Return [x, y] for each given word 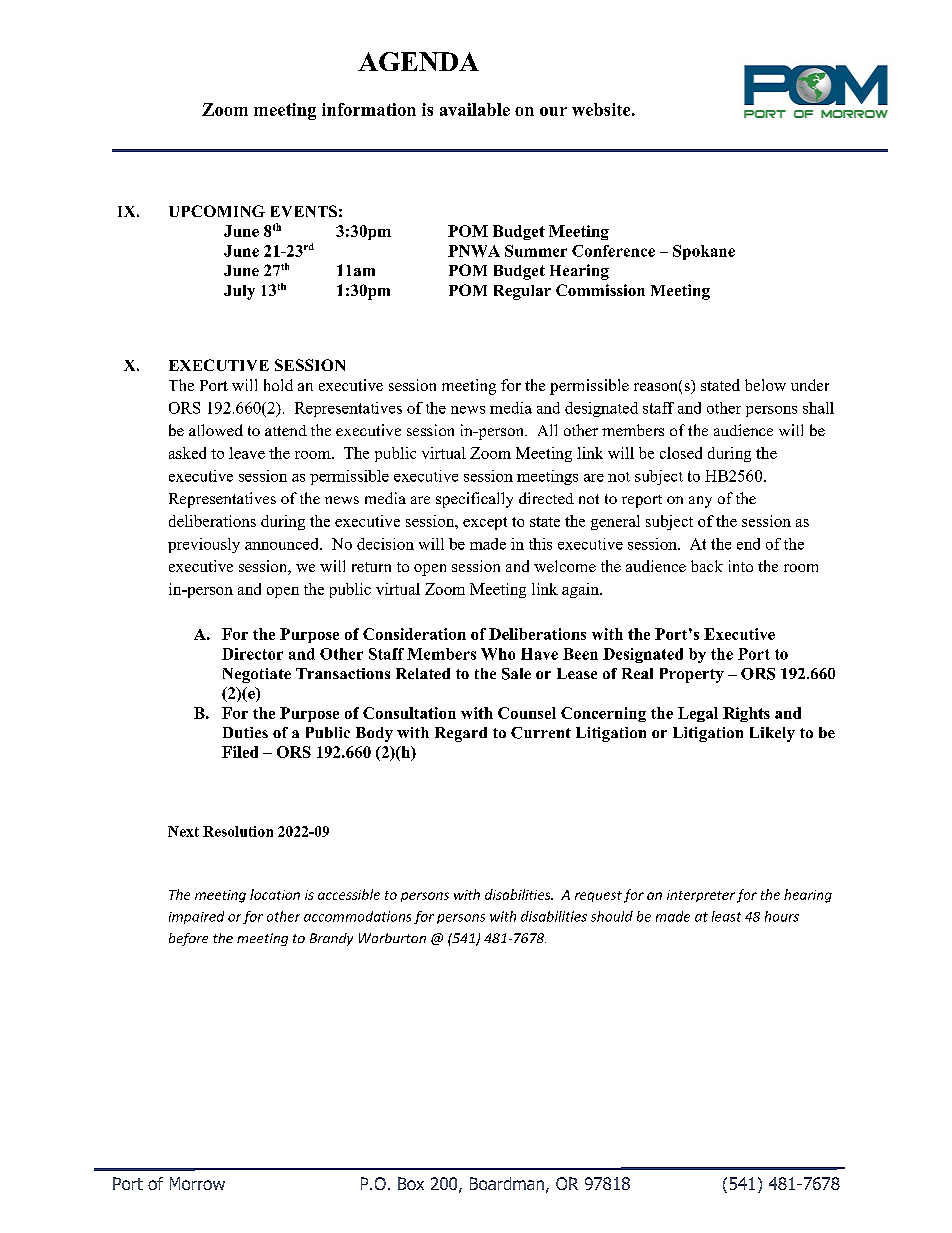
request [598, 896]
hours [782, 916]
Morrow [197, 1183]
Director [252, 654]
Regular [522, 292]
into [741, 566]
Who [498, 654]
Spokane [704, 252]
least [726, 916]
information [369, 109]
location [275, 894]
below [765, 385]
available [475, 109]
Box [411, 1183]
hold [278, 385]
